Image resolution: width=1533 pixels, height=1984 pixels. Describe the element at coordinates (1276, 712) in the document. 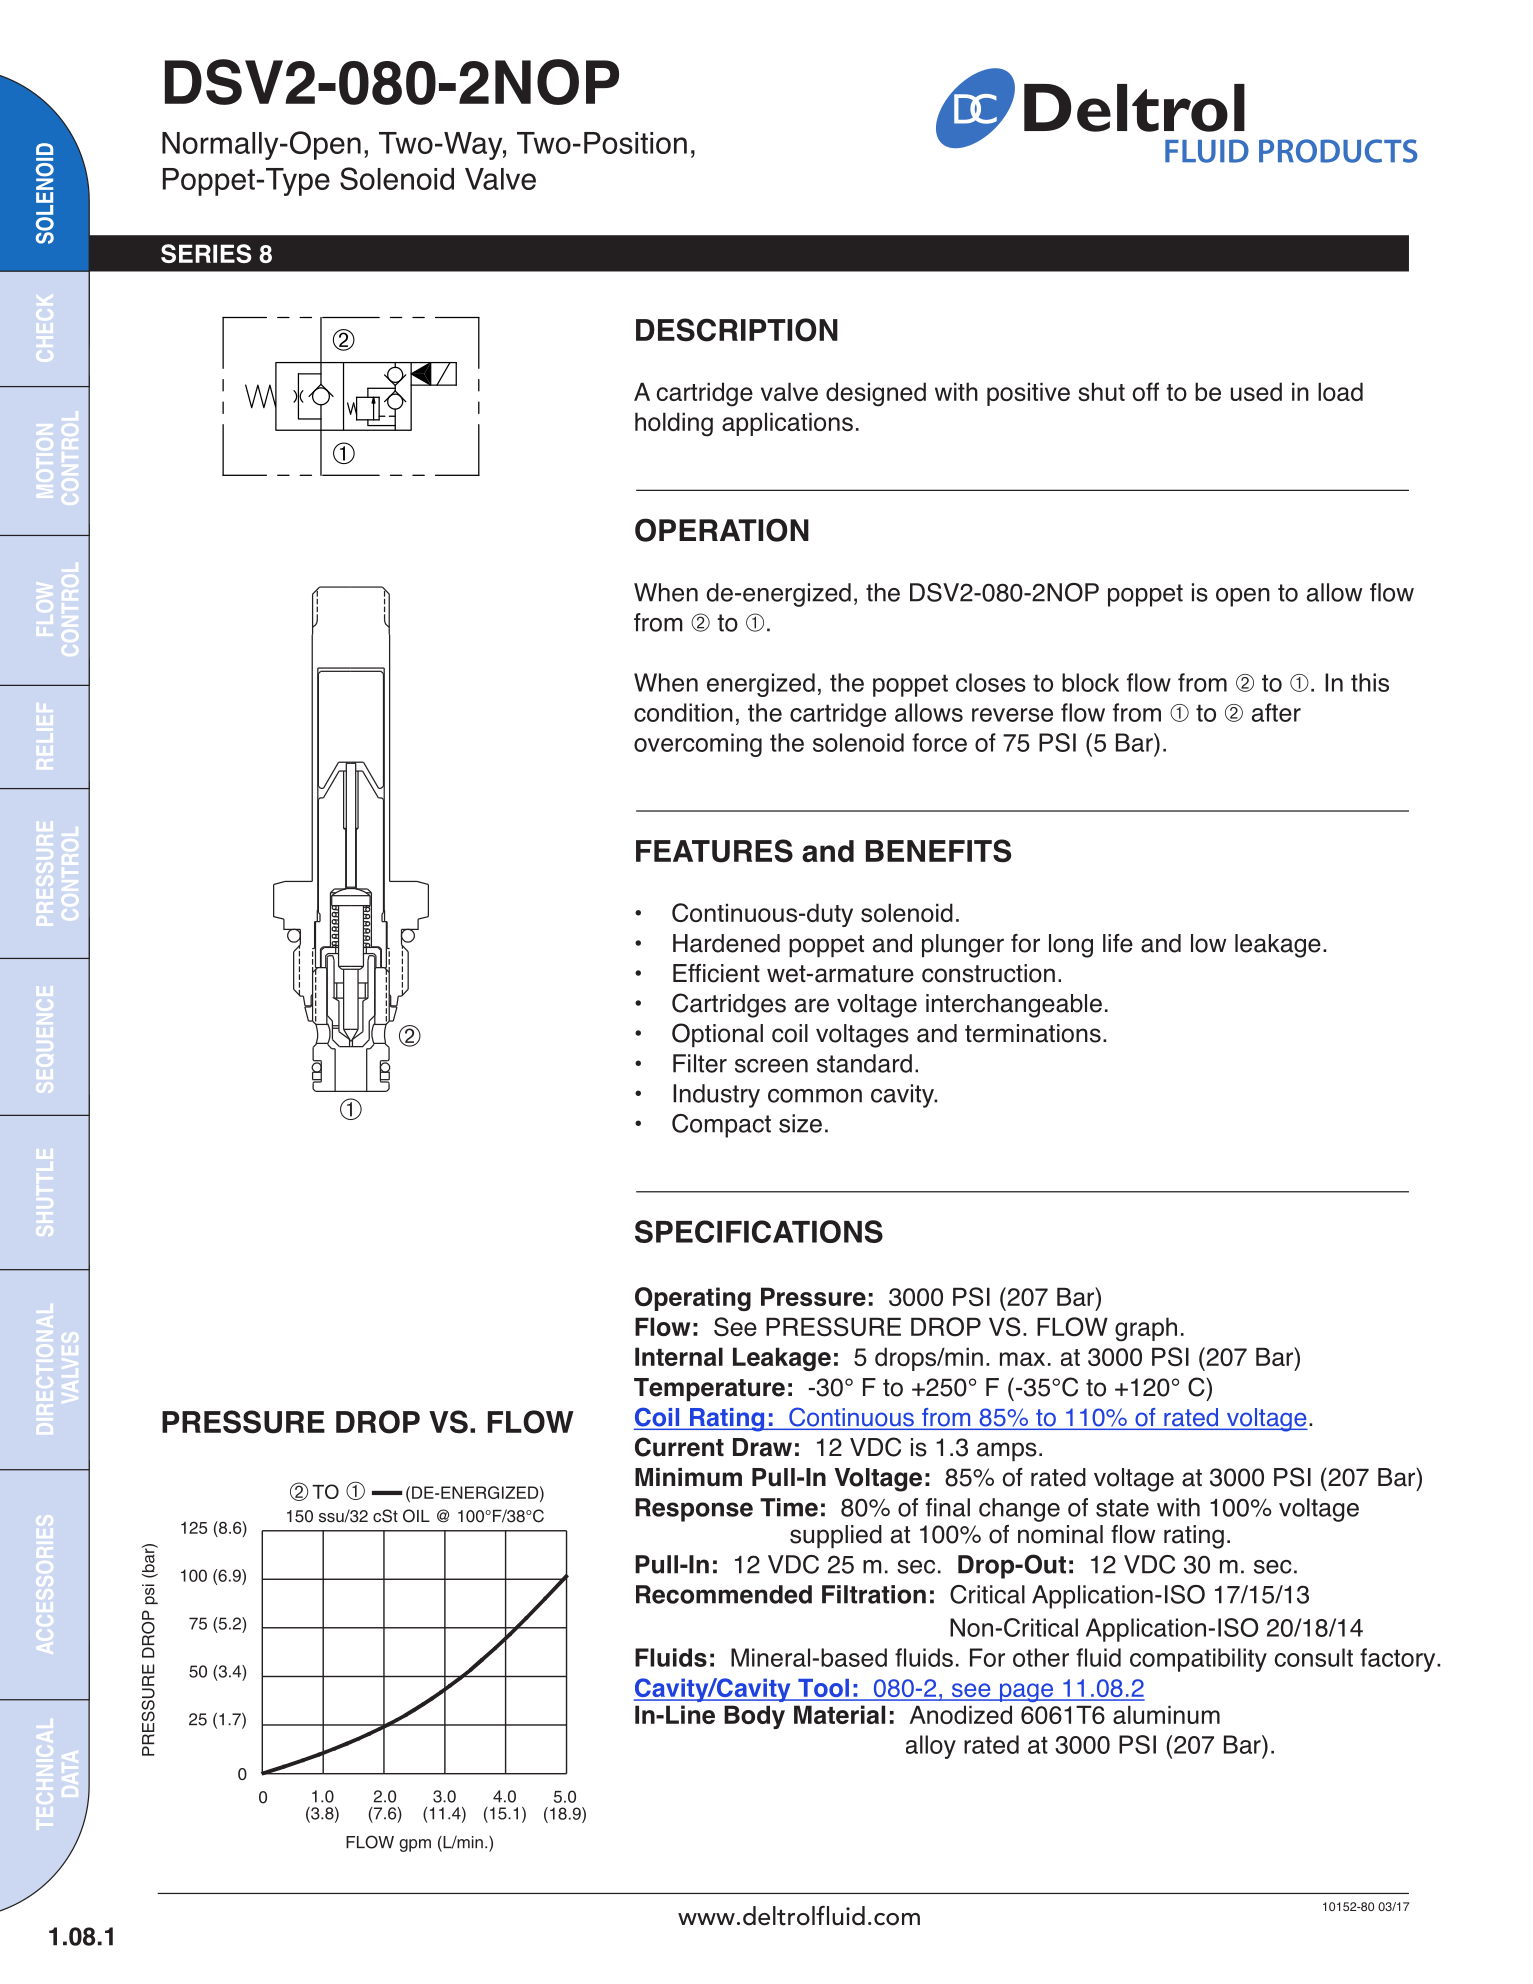

I see `after` at that location.
